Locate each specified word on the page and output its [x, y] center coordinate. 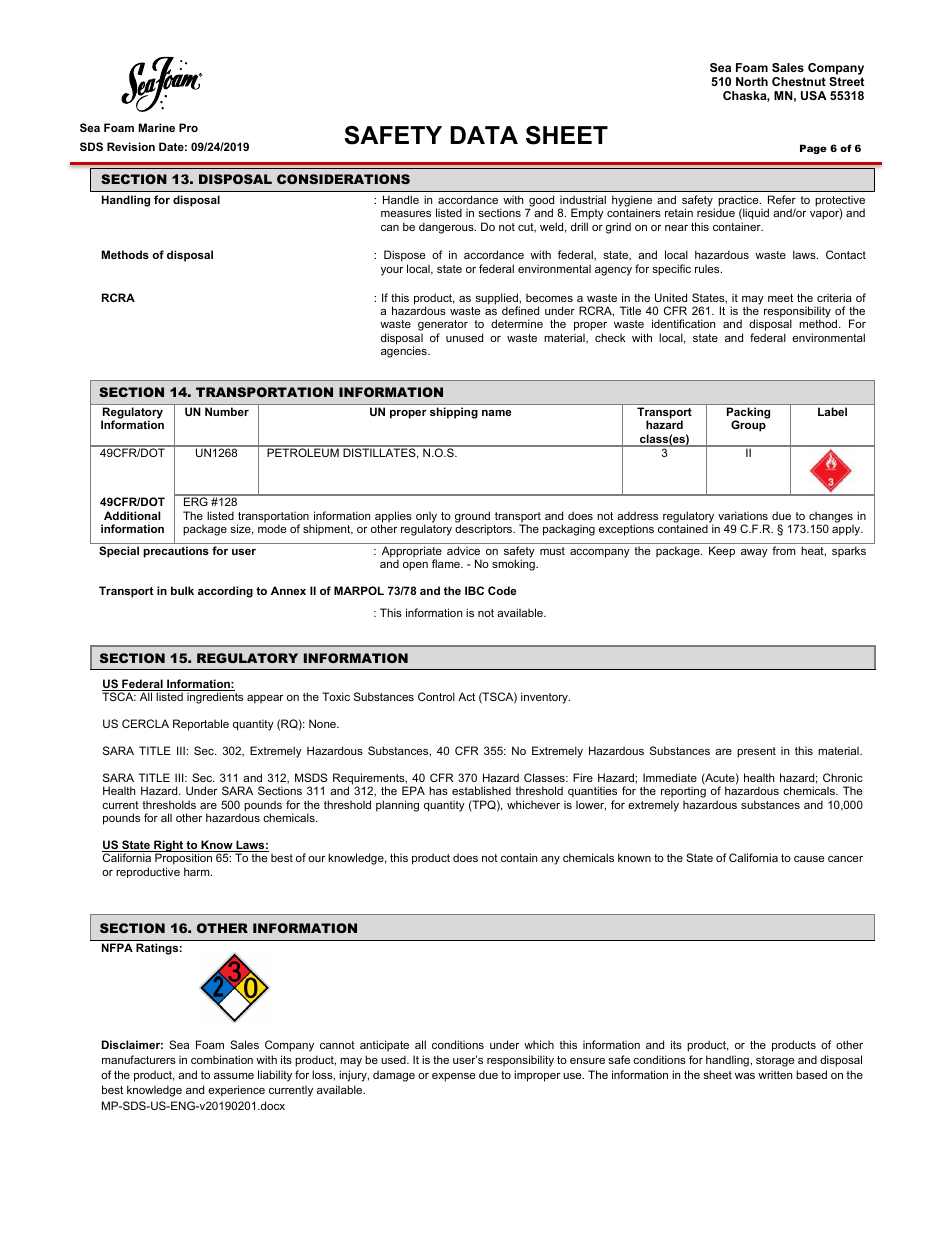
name [496, 413]
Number [227, 411]
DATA [484, 135]
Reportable [201, 725]
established [481, 790]
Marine [157, 127]
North [752, 81]
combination [222, 1059]
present [756, 752]
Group [749, 425]
